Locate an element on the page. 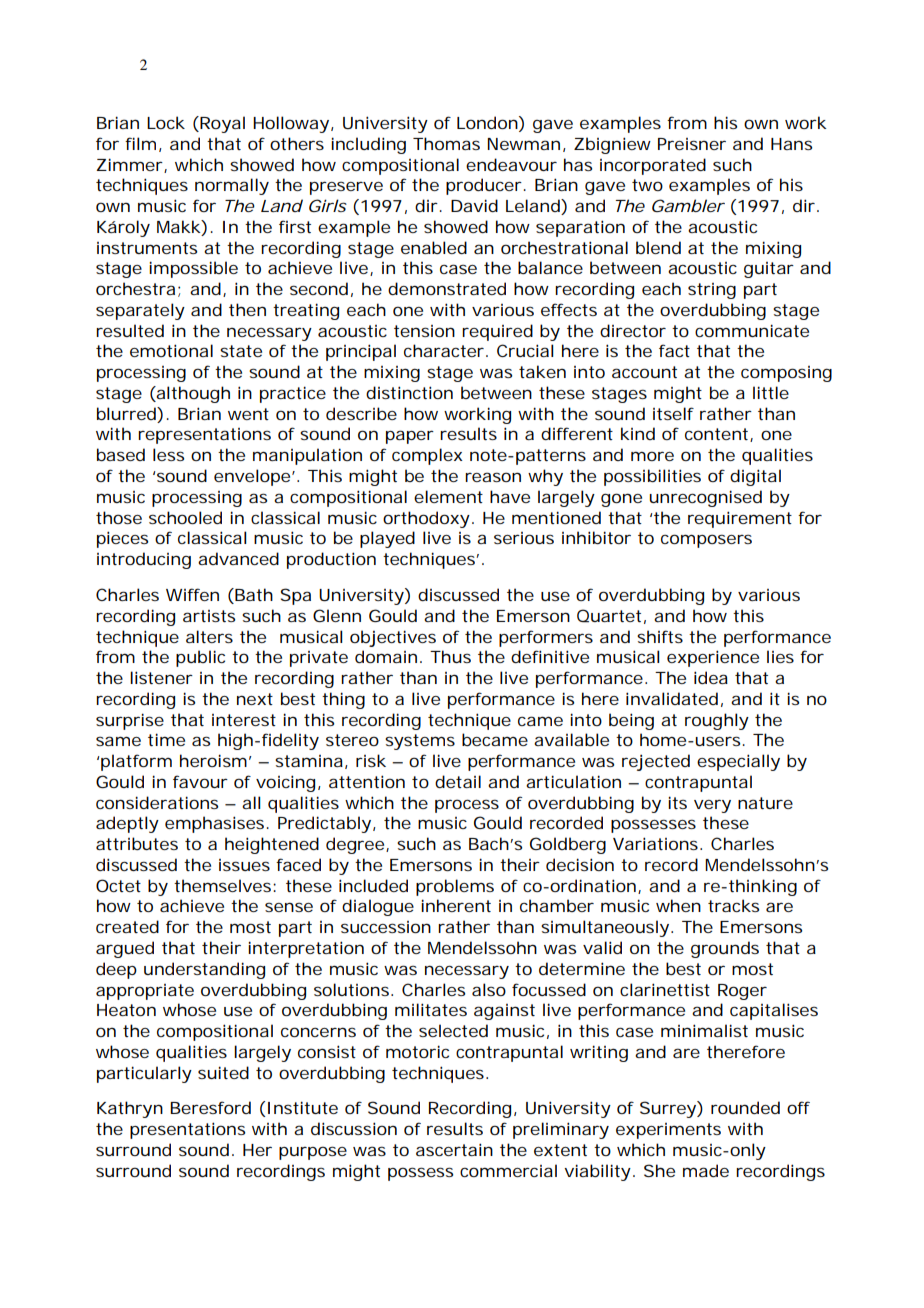 Image resolution: width=924 pixels, height=1308 pixels. themselves is located at coordinates (225, 885).
